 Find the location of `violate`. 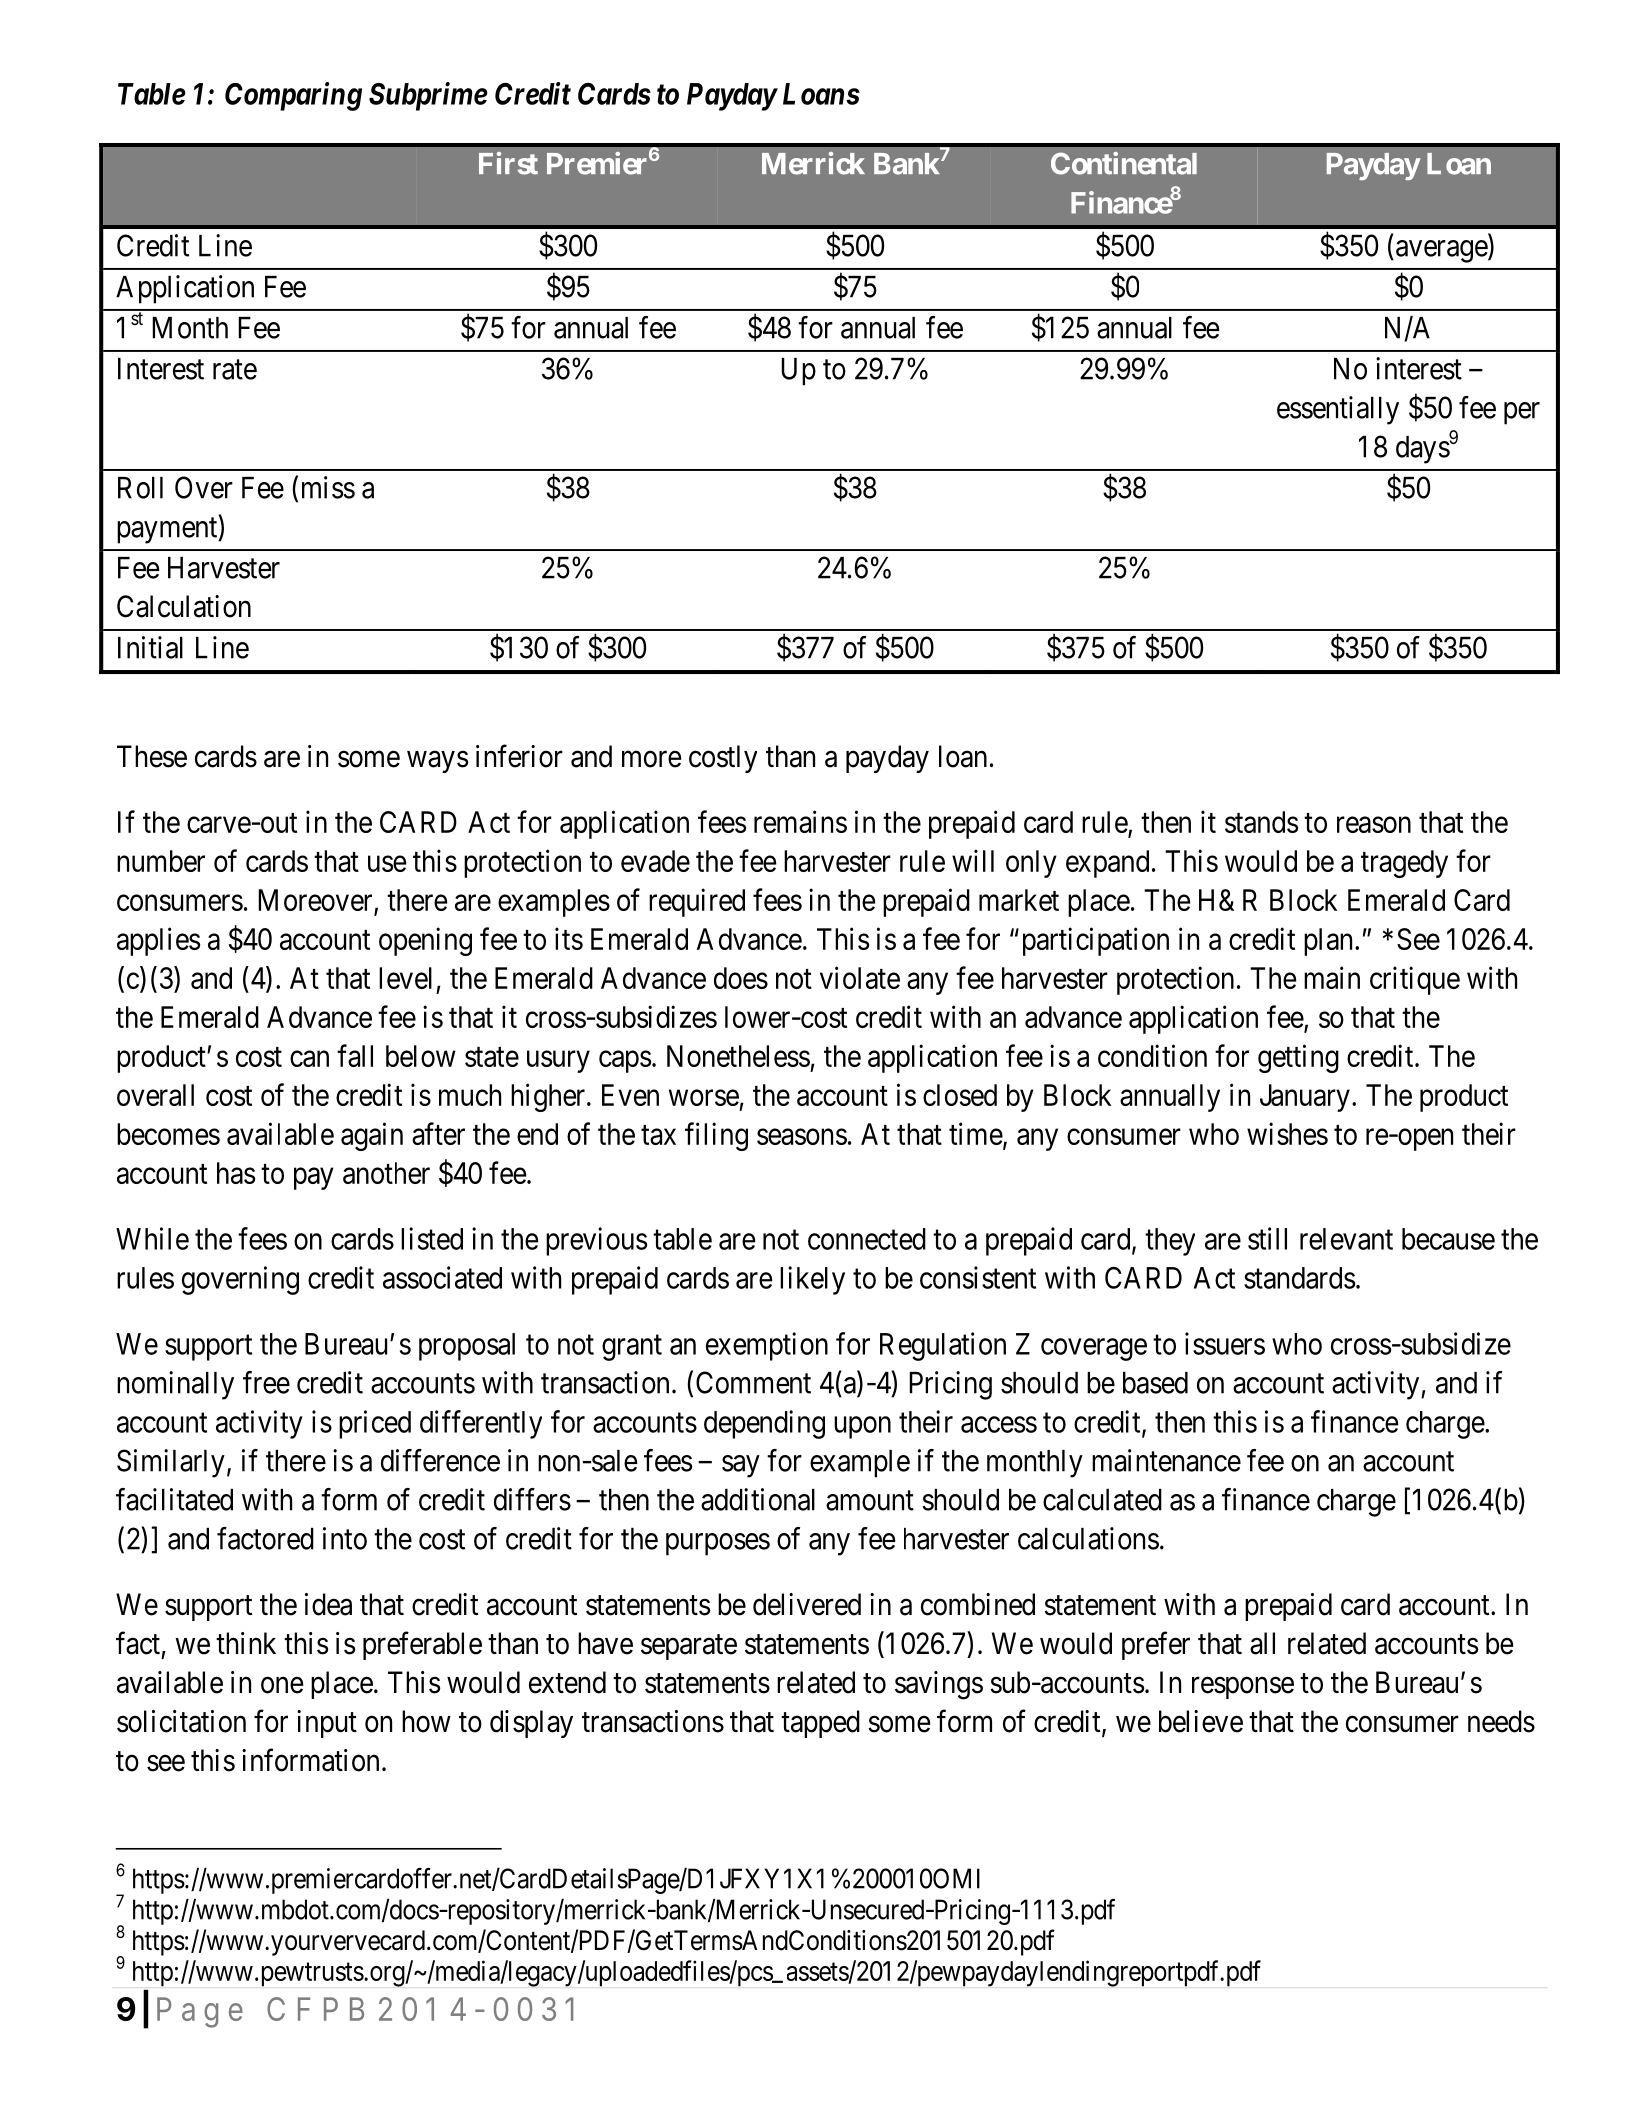

violate is located at coordinates (860, 977).
